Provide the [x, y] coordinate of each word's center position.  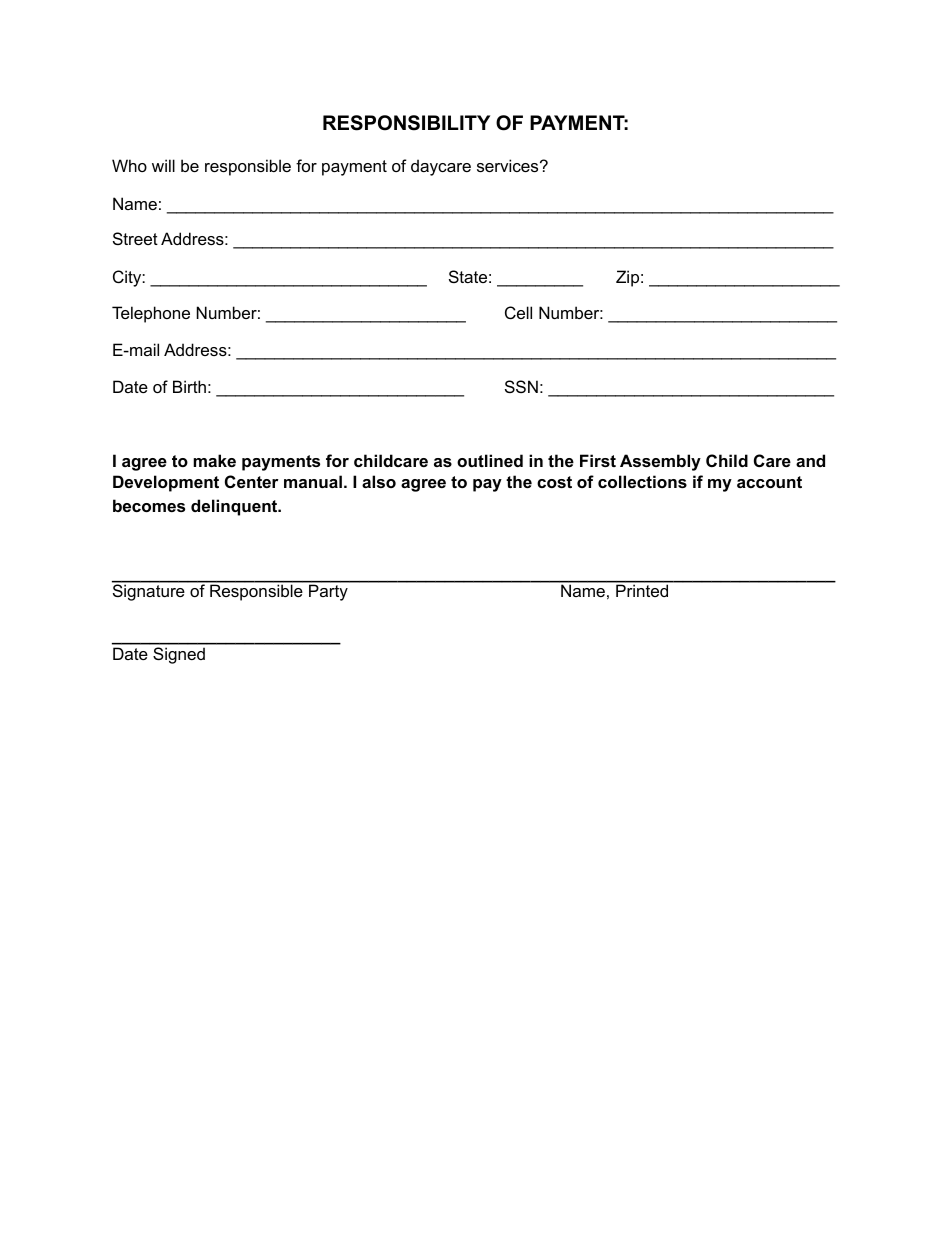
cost [554, 482]
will [163, 165]
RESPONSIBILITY [406, 123]
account [769, 482]
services [509, 165]
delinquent [235, 507]
